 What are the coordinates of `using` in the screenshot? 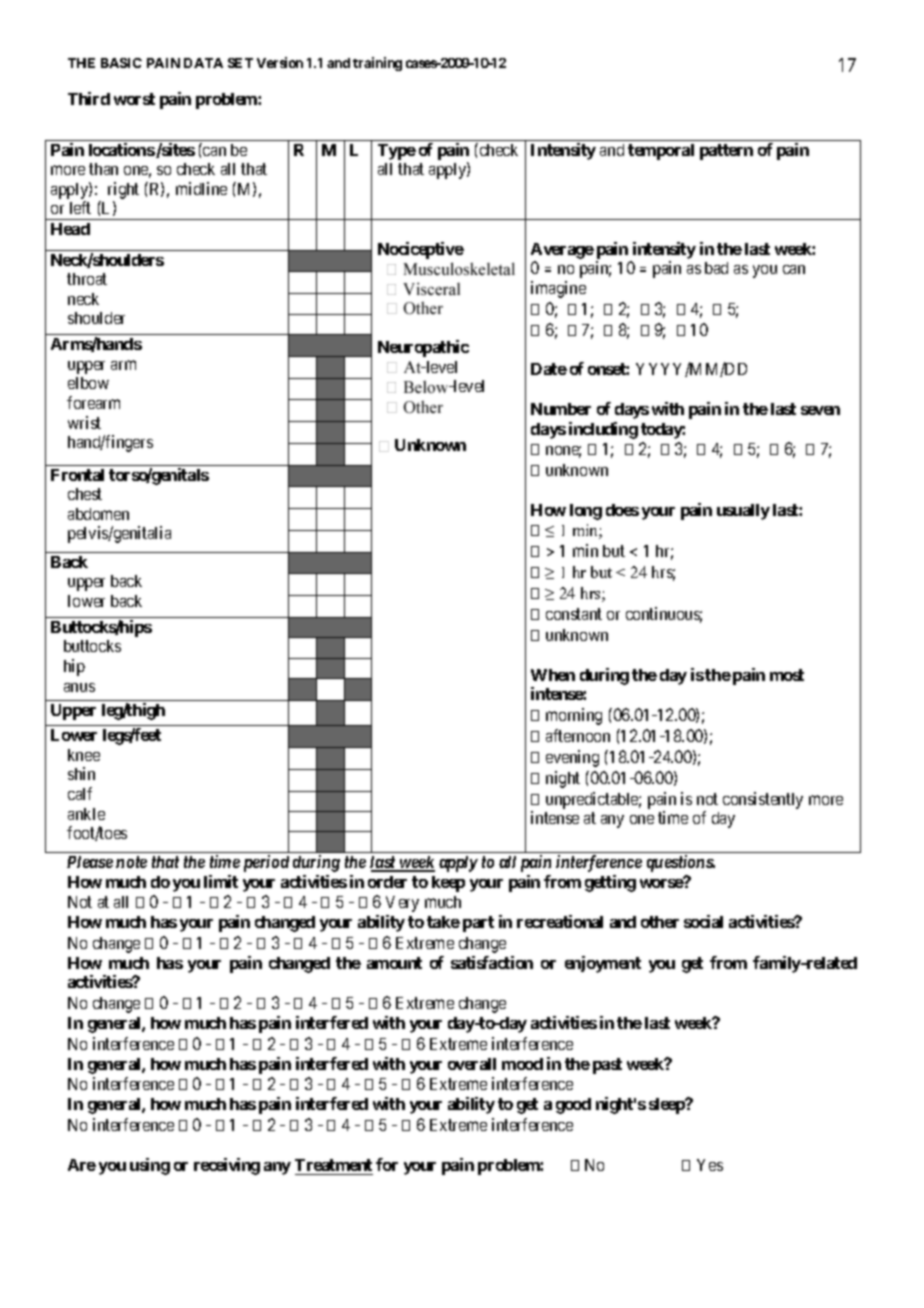 It's located at (150, 1166).
